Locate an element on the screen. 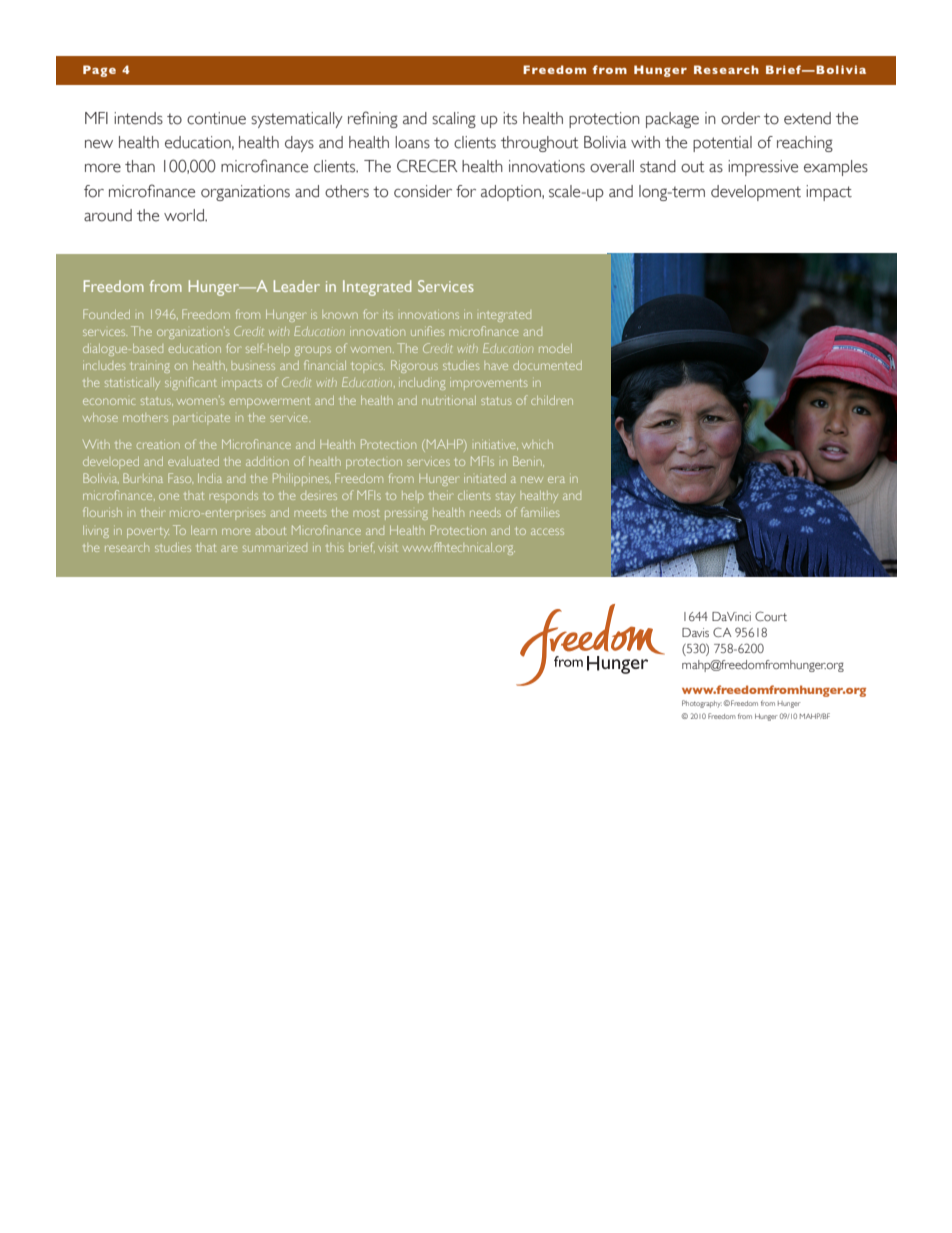  children is located at coordinates (552, 400).
